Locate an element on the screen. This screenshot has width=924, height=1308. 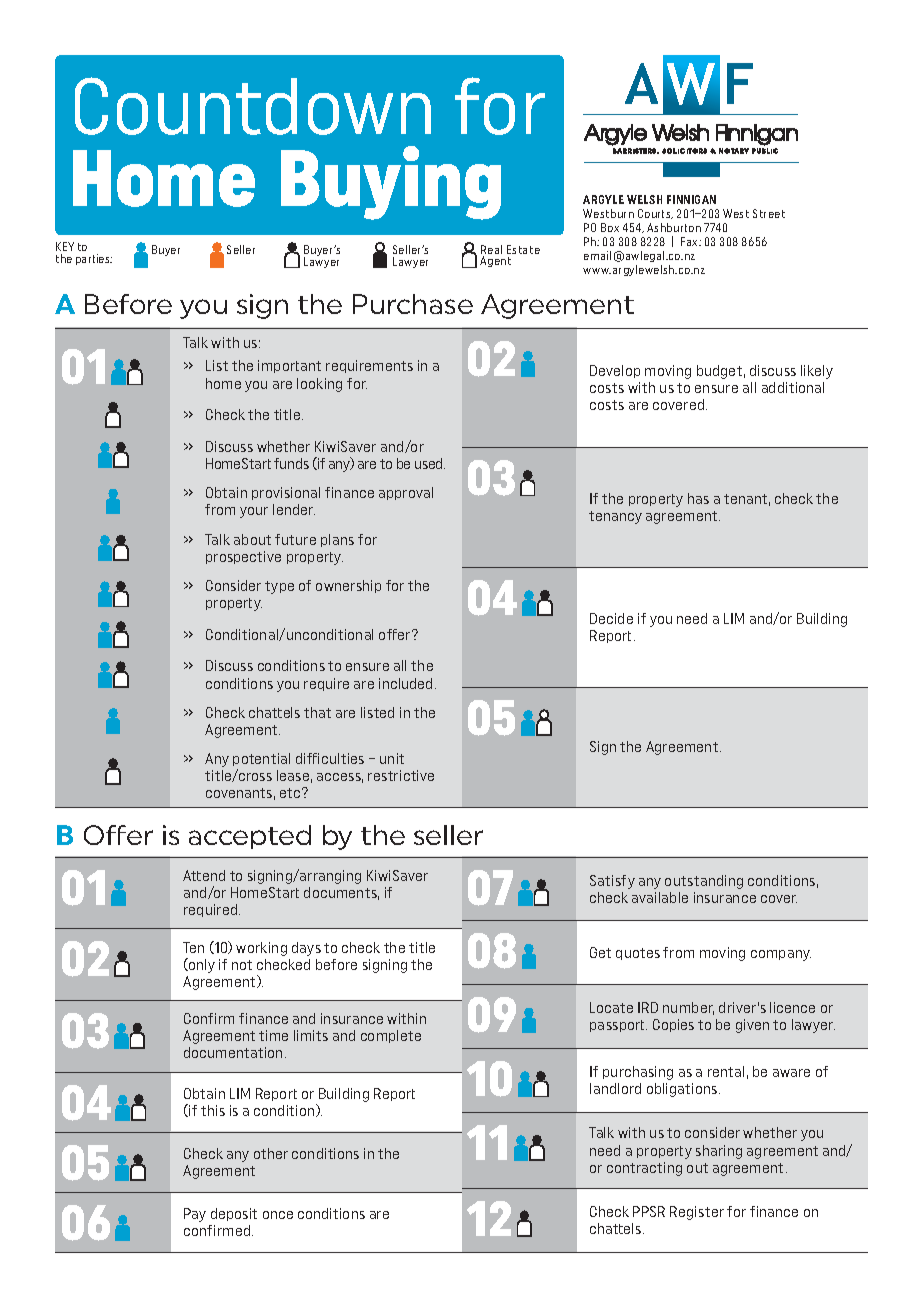
Street is located at coordinates (769, 213).
